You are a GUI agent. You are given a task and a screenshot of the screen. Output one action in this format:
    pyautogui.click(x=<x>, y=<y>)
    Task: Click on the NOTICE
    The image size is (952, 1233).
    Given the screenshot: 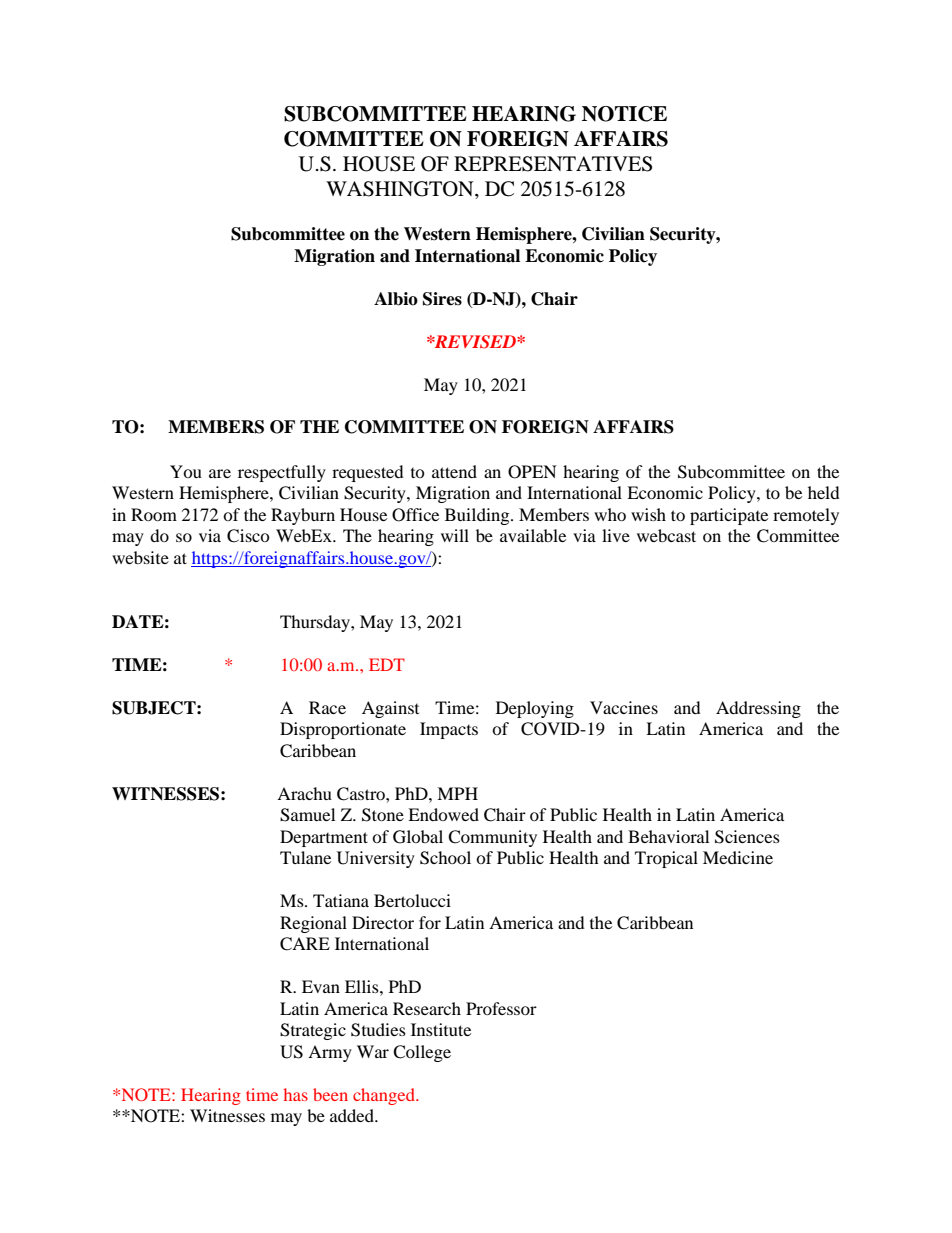 What is the action you would take?
    pyautogui.click(x=624, y=114)
